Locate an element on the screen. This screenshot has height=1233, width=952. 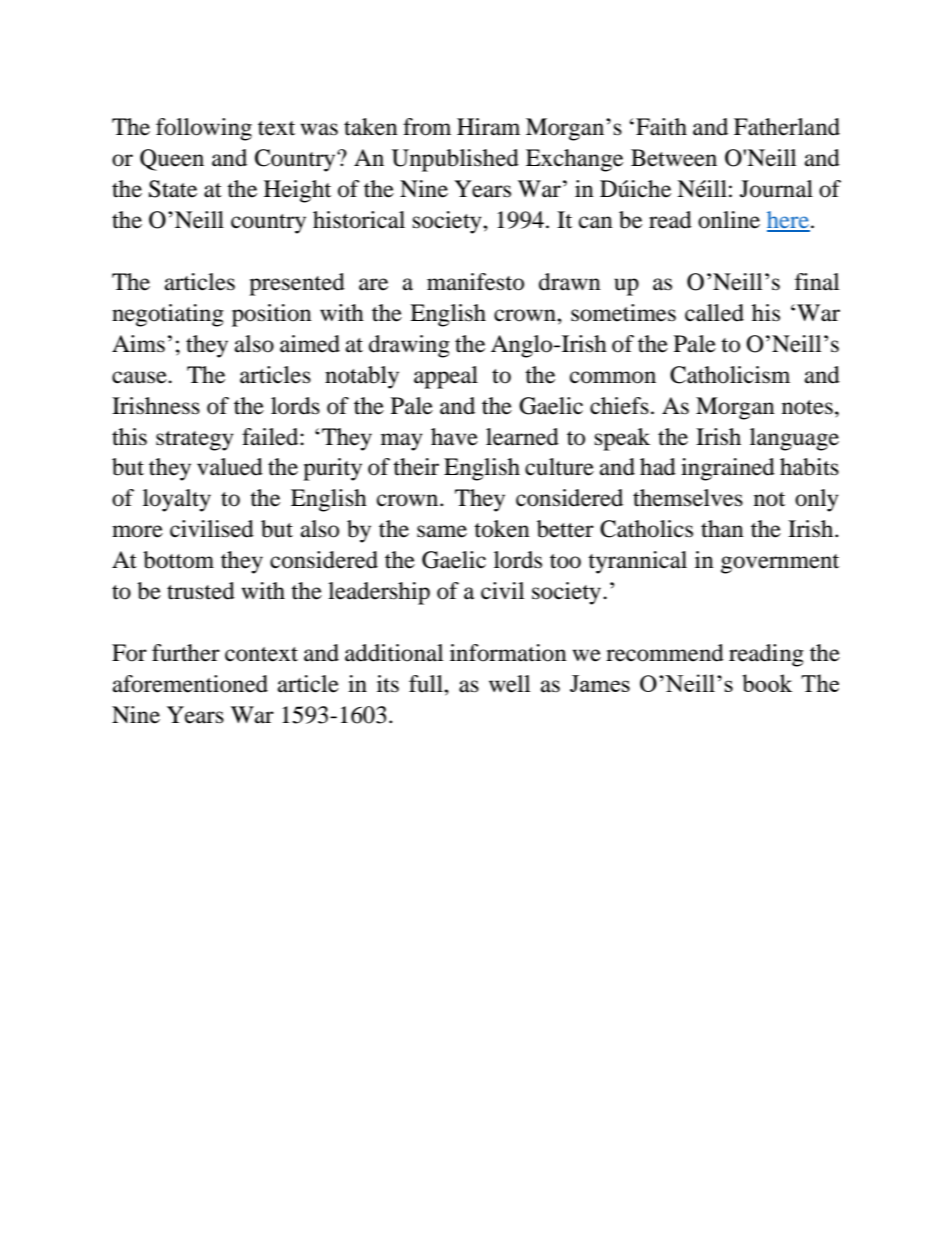
information is located at coordinates (508, 653).
